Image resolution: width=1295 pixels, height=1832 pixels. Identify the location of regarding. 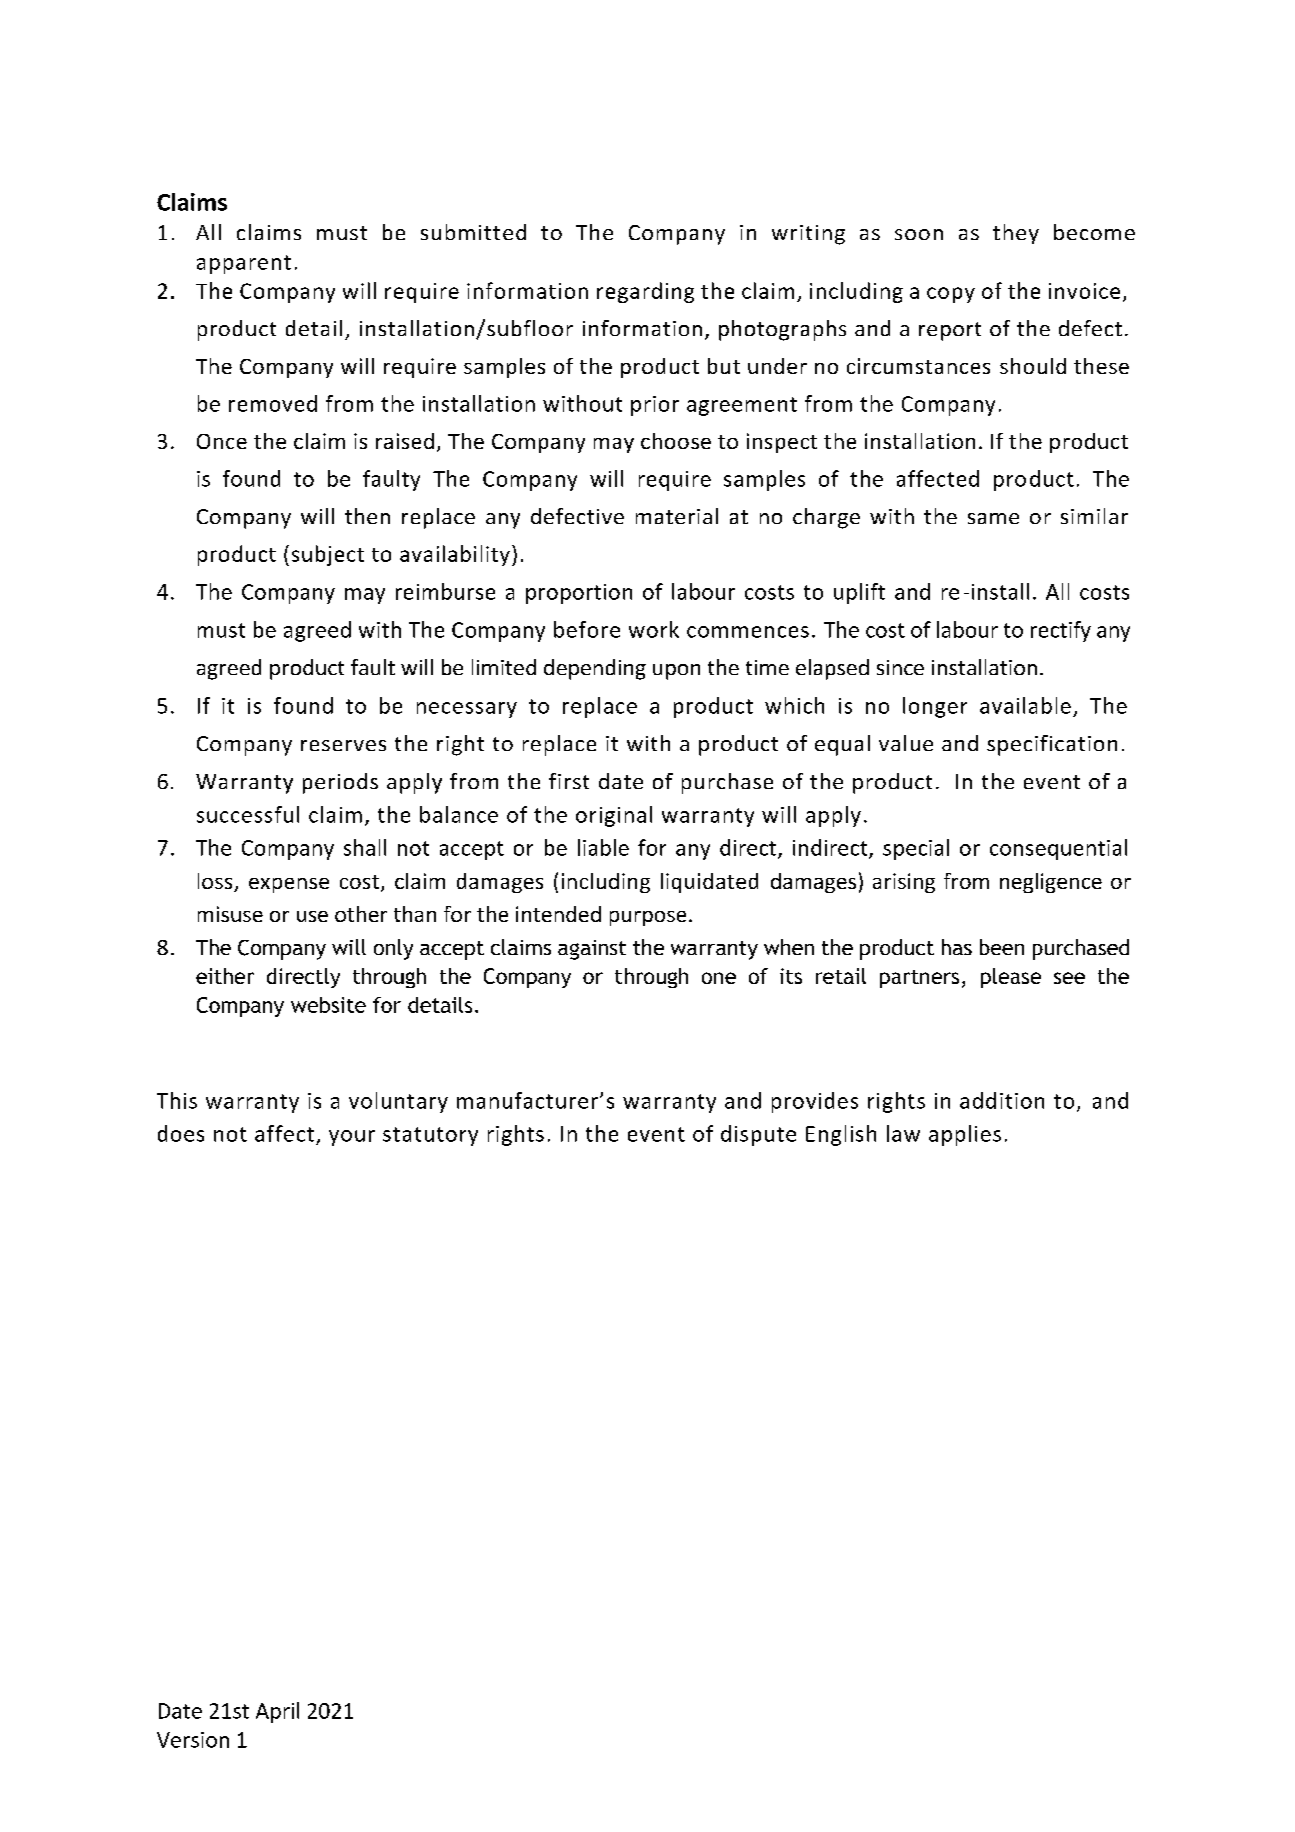
(645, 292).
